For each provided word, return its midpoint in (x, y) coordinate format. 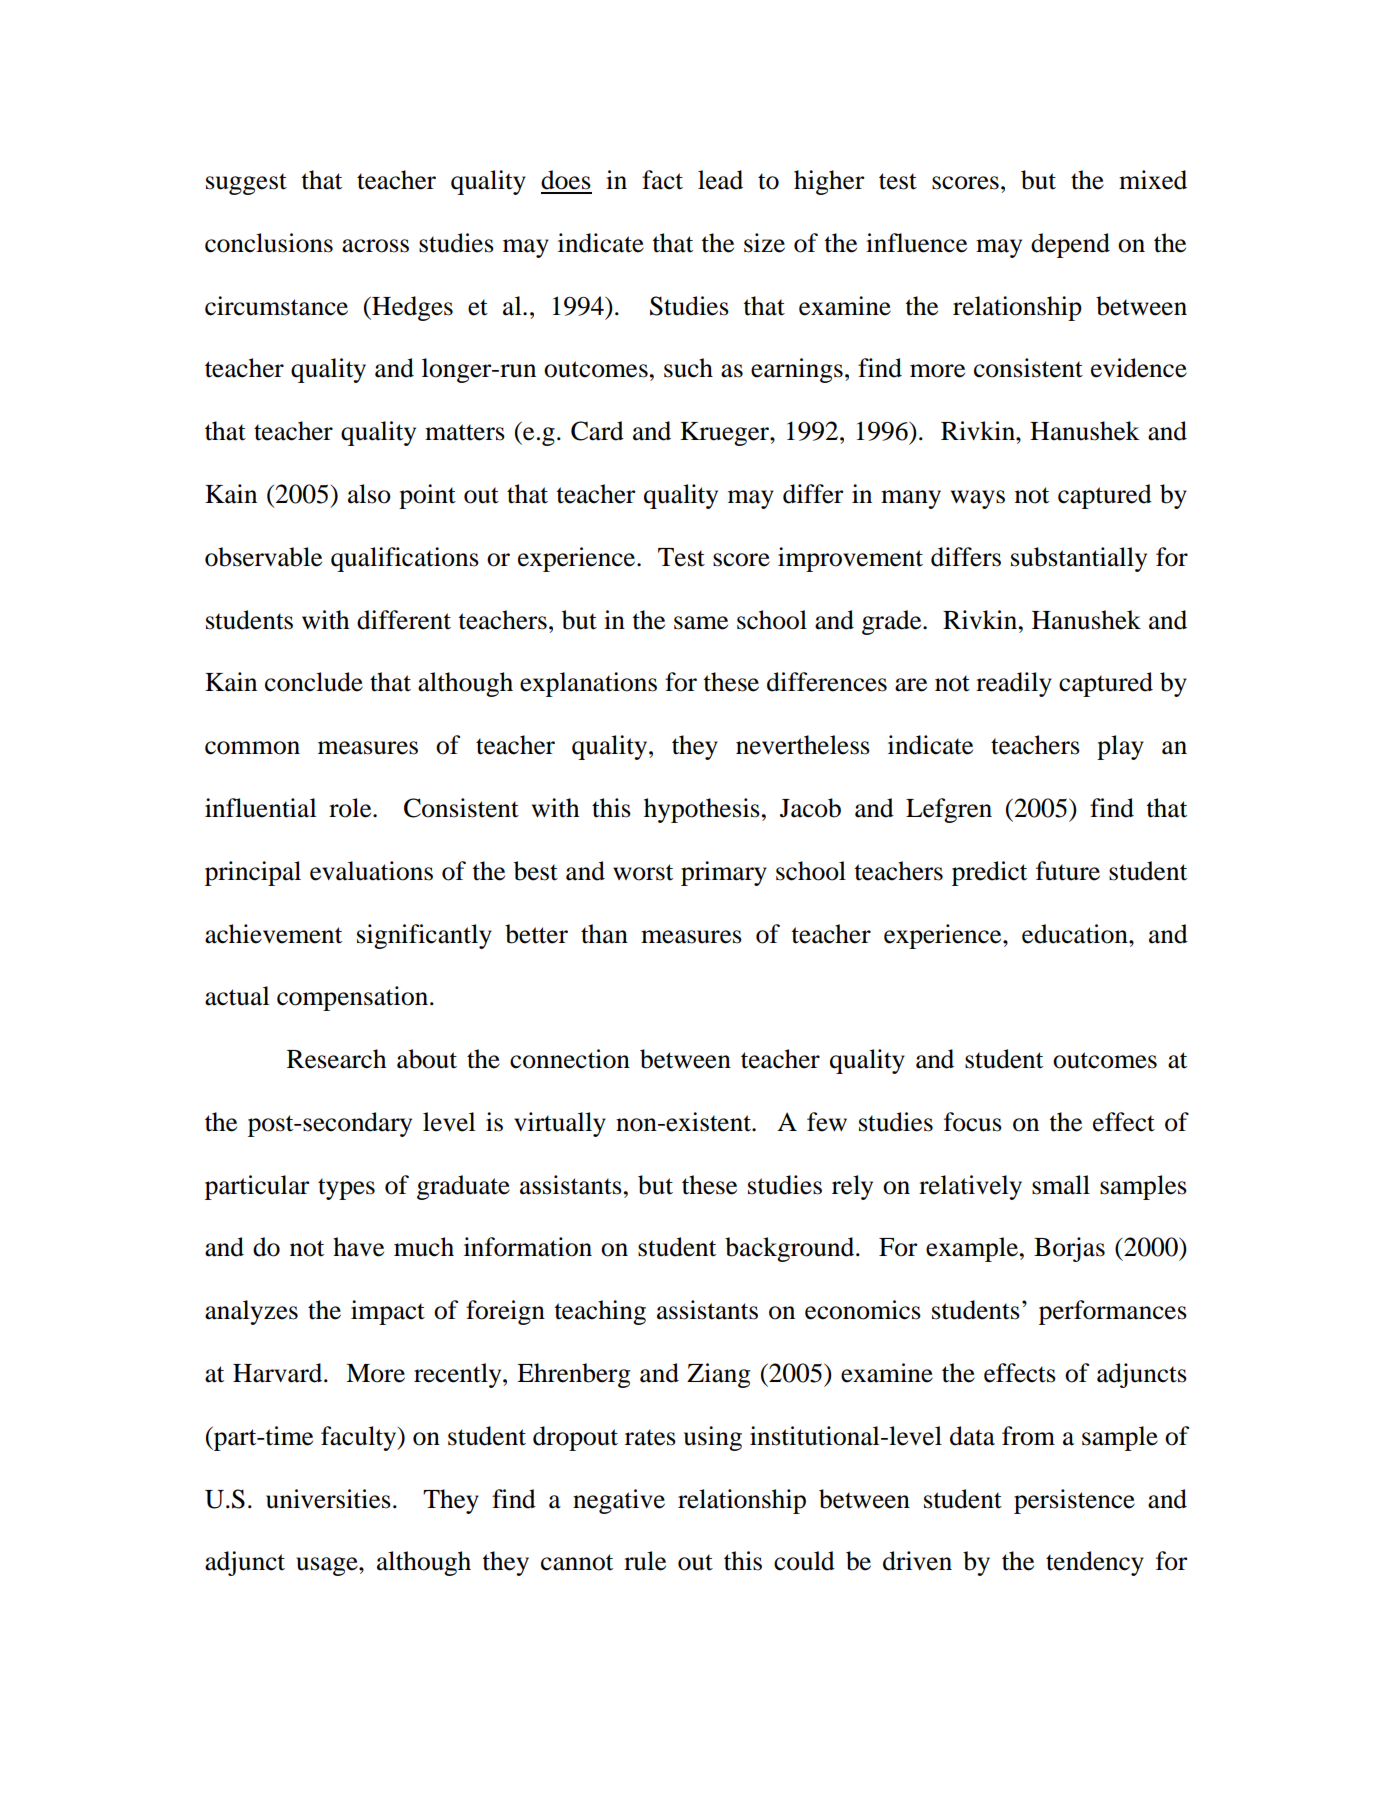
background (791, 1249)
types (346, 1189)
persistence (1074, 1501)
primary (724, 873)
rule (645, 1561)
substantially (1079, 559)
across (375, 246)
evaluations (371, 871)
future (1068, 871)
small (1061, 1185)
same (701, 623)
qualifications (405, 559)
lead (720, 180)
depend (1070, 245)
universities (328, 1499)
